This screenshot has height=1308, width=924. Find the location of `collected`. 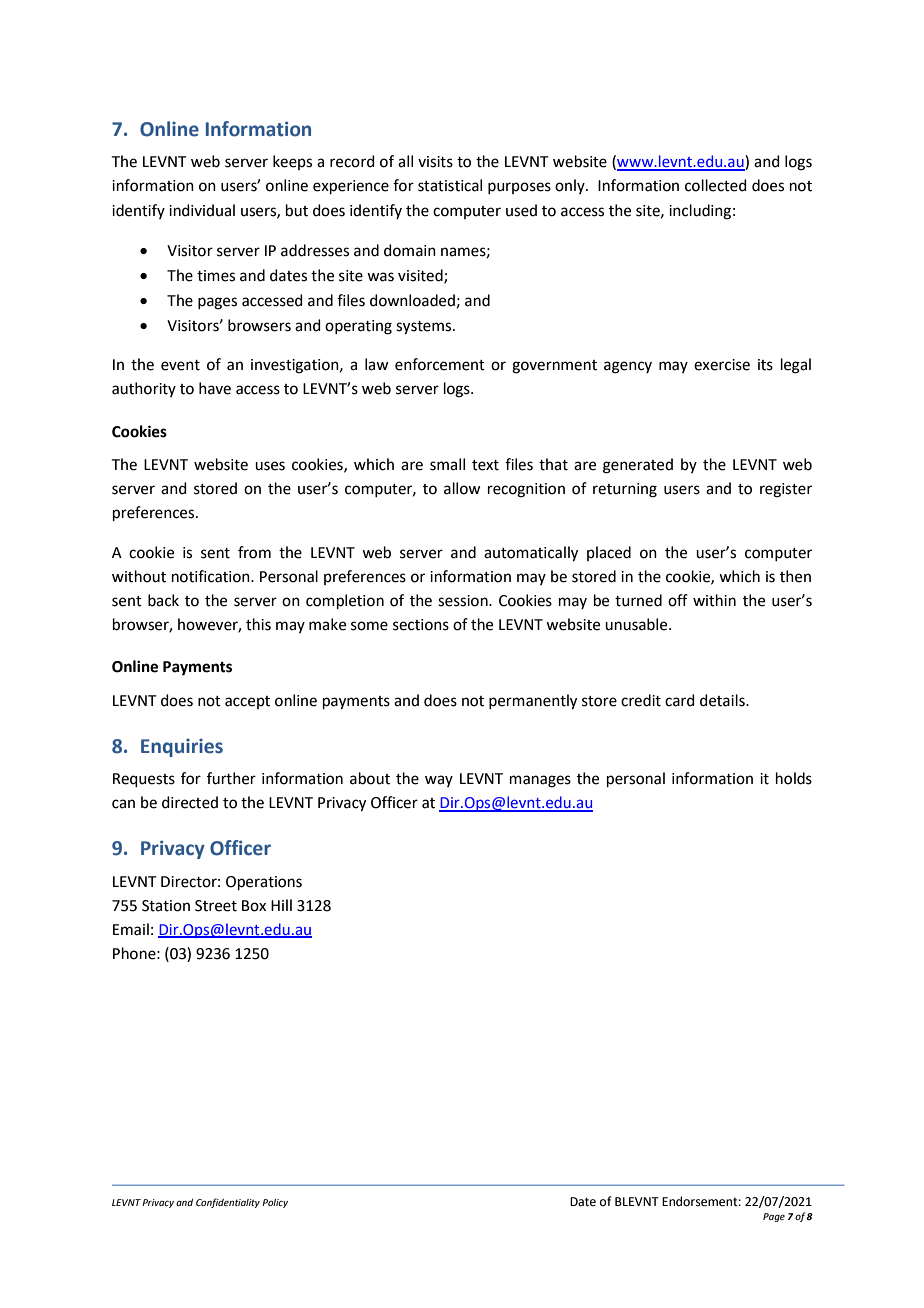

collected is located at coordinates (716, 185).
